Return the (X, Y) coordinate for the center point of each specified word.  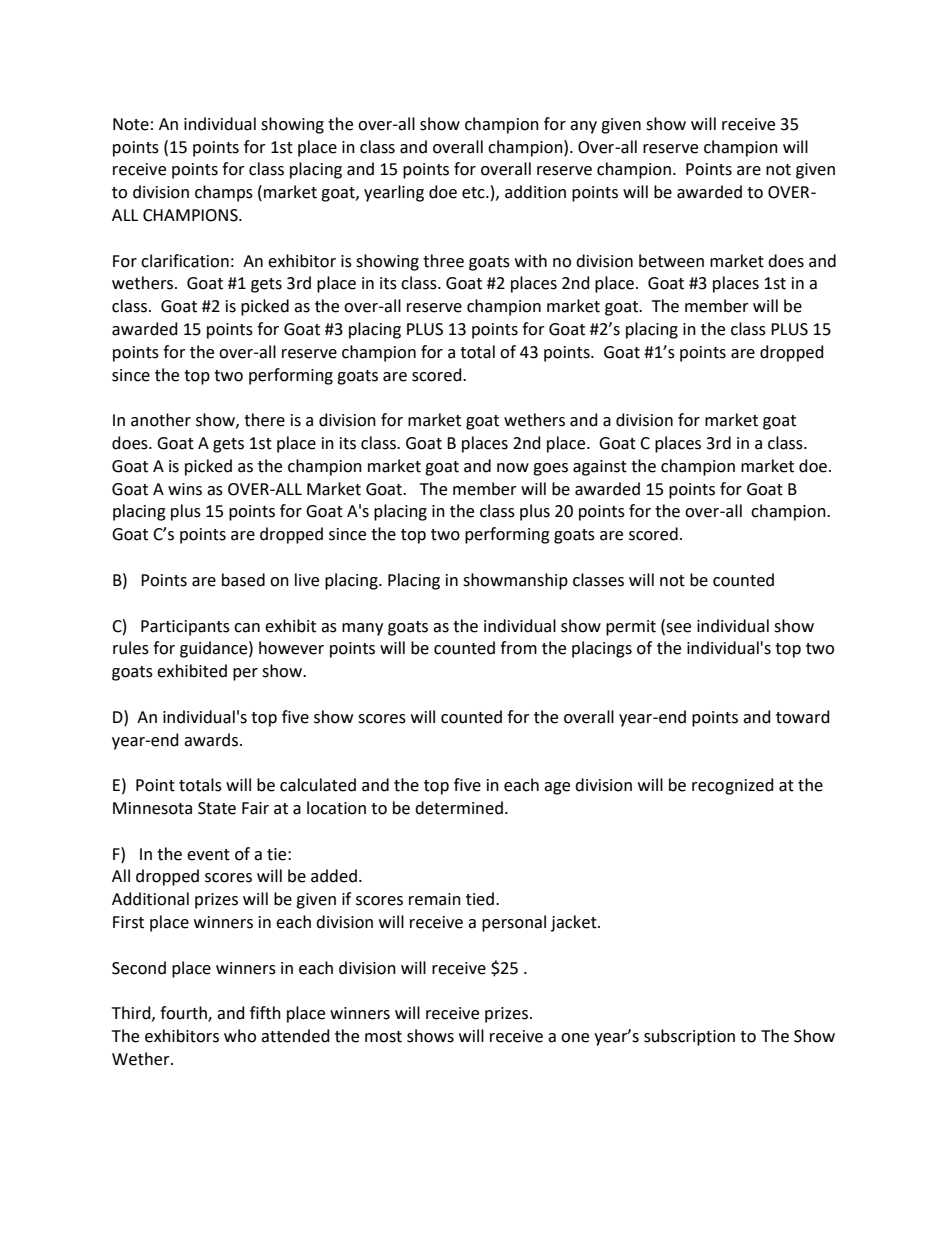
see (678, 628)
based (243, 580)
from (518, 648)
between (671, 261)
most (383, 1037)
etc (474, 193)
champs (224, 193)
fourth (184, 1014)
